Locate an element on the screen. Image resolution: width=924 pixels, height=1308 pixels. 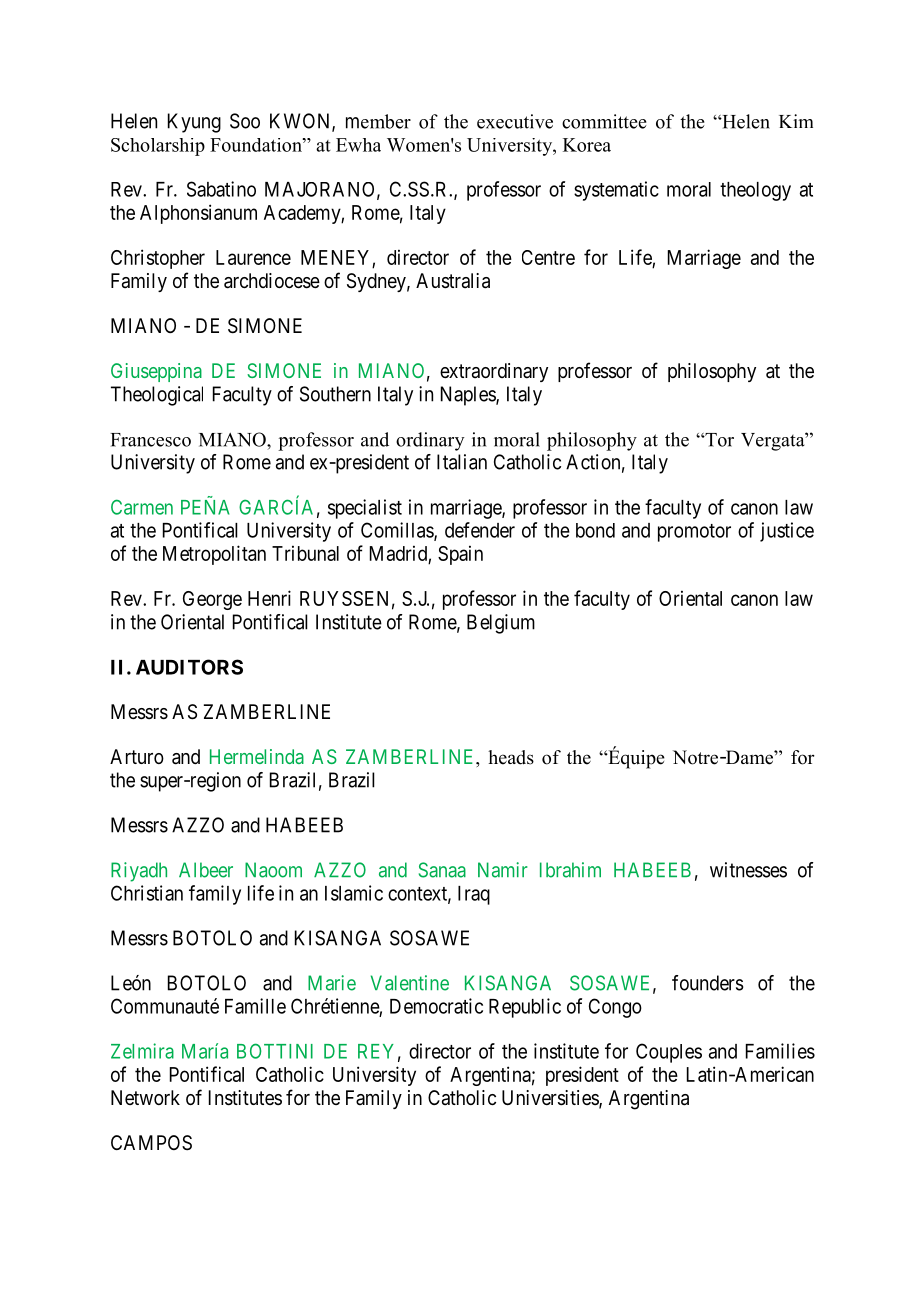
Network is located at coordinates (145, 1097).
